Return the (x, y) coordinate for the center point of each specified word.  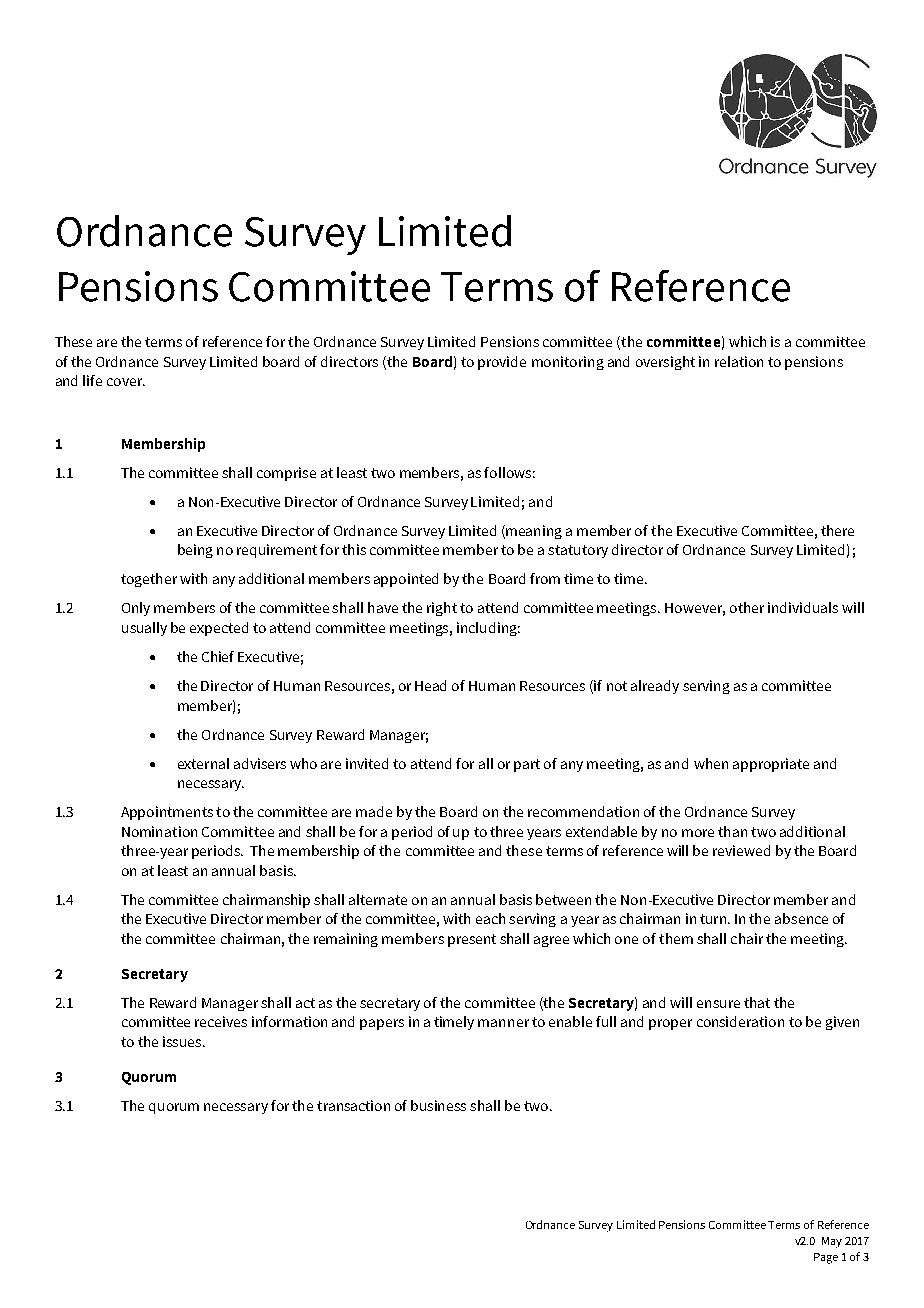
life (92, 380)
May (832, 1242)
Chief (218, 656)
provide (502, 363)
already (655, 687)
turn (714, 919)
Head (430, 685)
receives (221, 1021)
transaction (353, 1105)
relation (739, 361)
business (438, 1105)
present (472, 940)
